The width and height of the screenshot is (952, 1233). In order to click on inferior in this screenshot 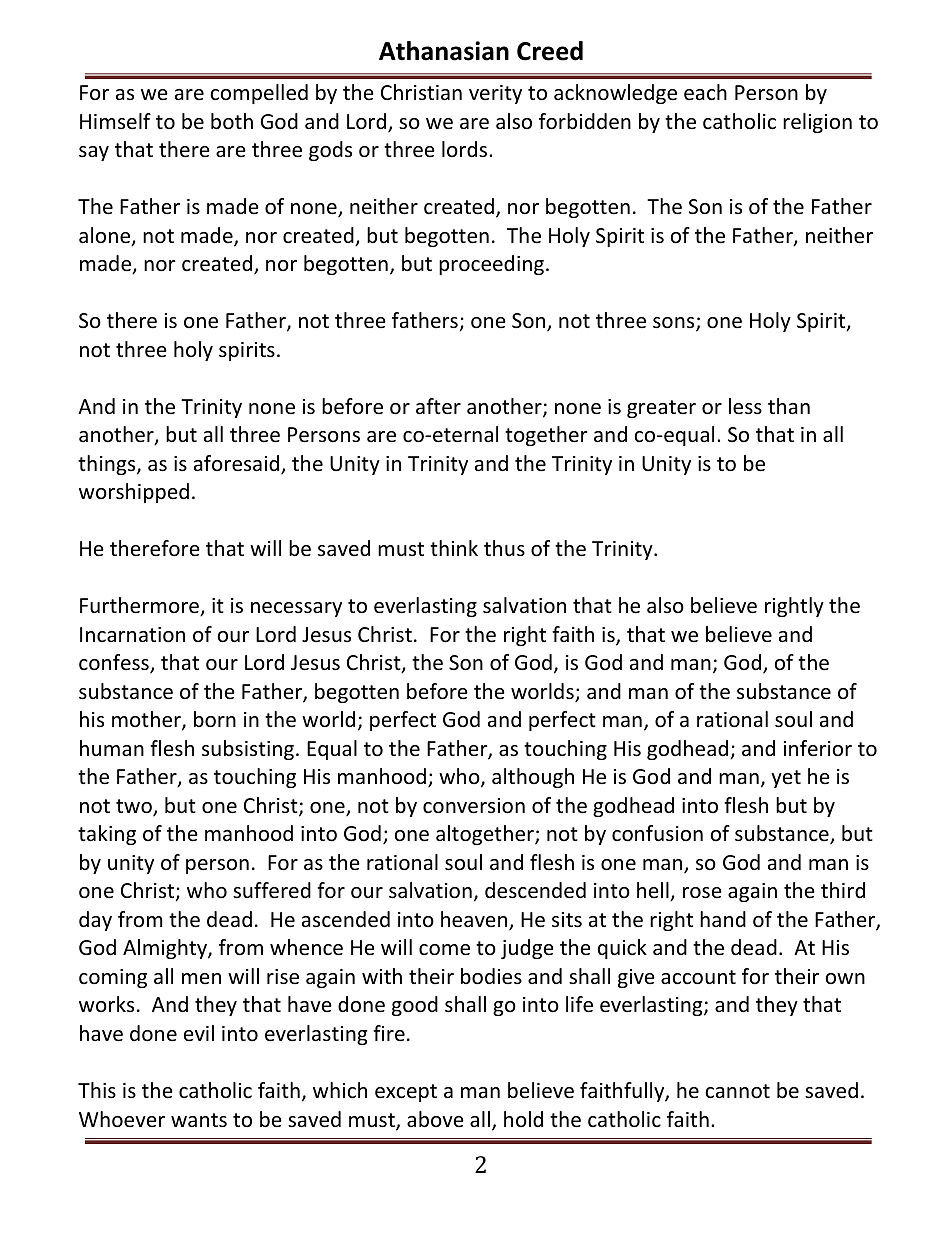, I will do `click(818, 748)`.
